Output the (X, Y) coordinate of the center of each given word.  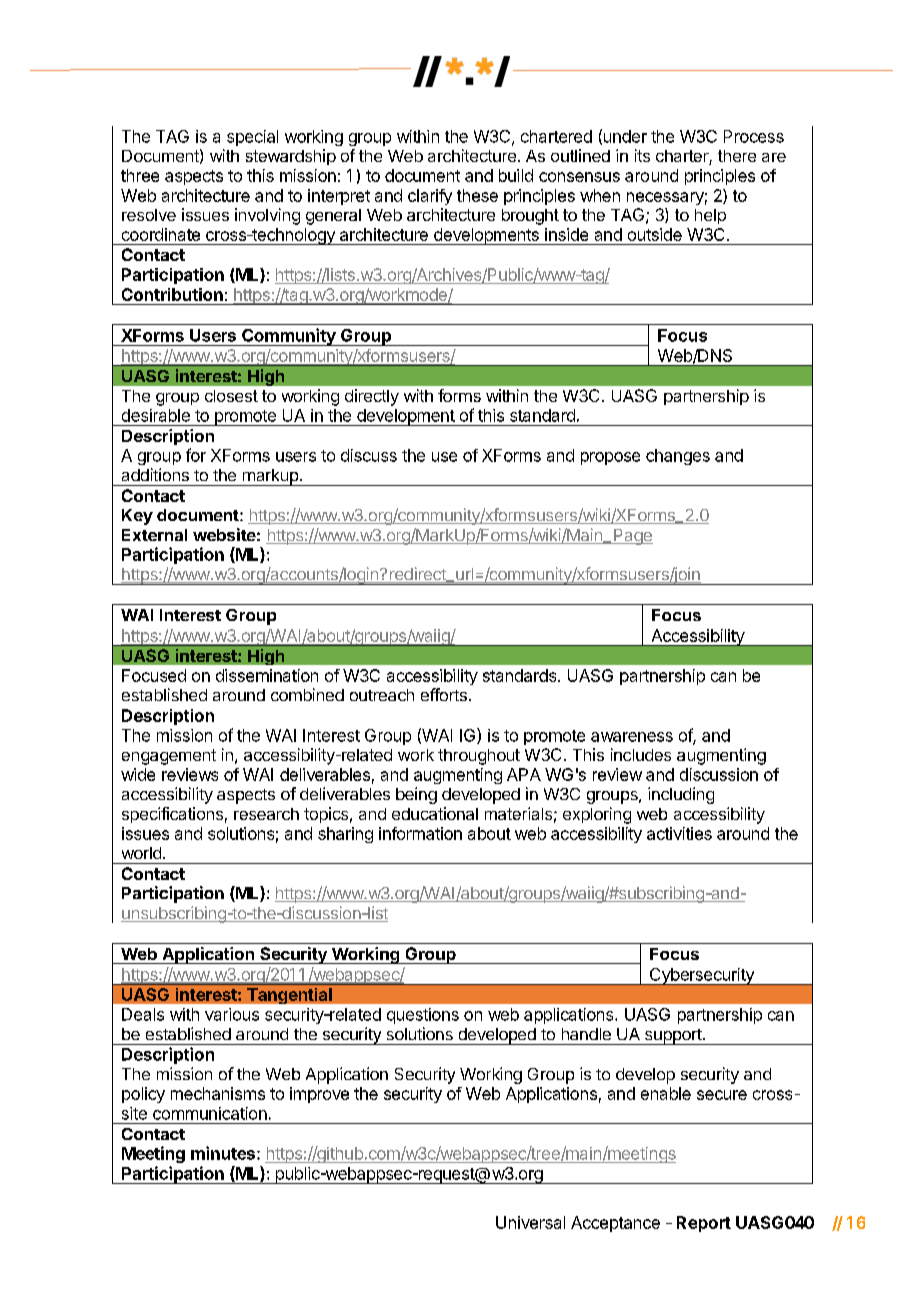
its (642, 155)
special (252, 138)
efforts (444, 694)
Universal (530, 1222)
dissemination (267, 675)
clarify (430, 197)
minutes (223, 1153)
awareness (632, 737)
